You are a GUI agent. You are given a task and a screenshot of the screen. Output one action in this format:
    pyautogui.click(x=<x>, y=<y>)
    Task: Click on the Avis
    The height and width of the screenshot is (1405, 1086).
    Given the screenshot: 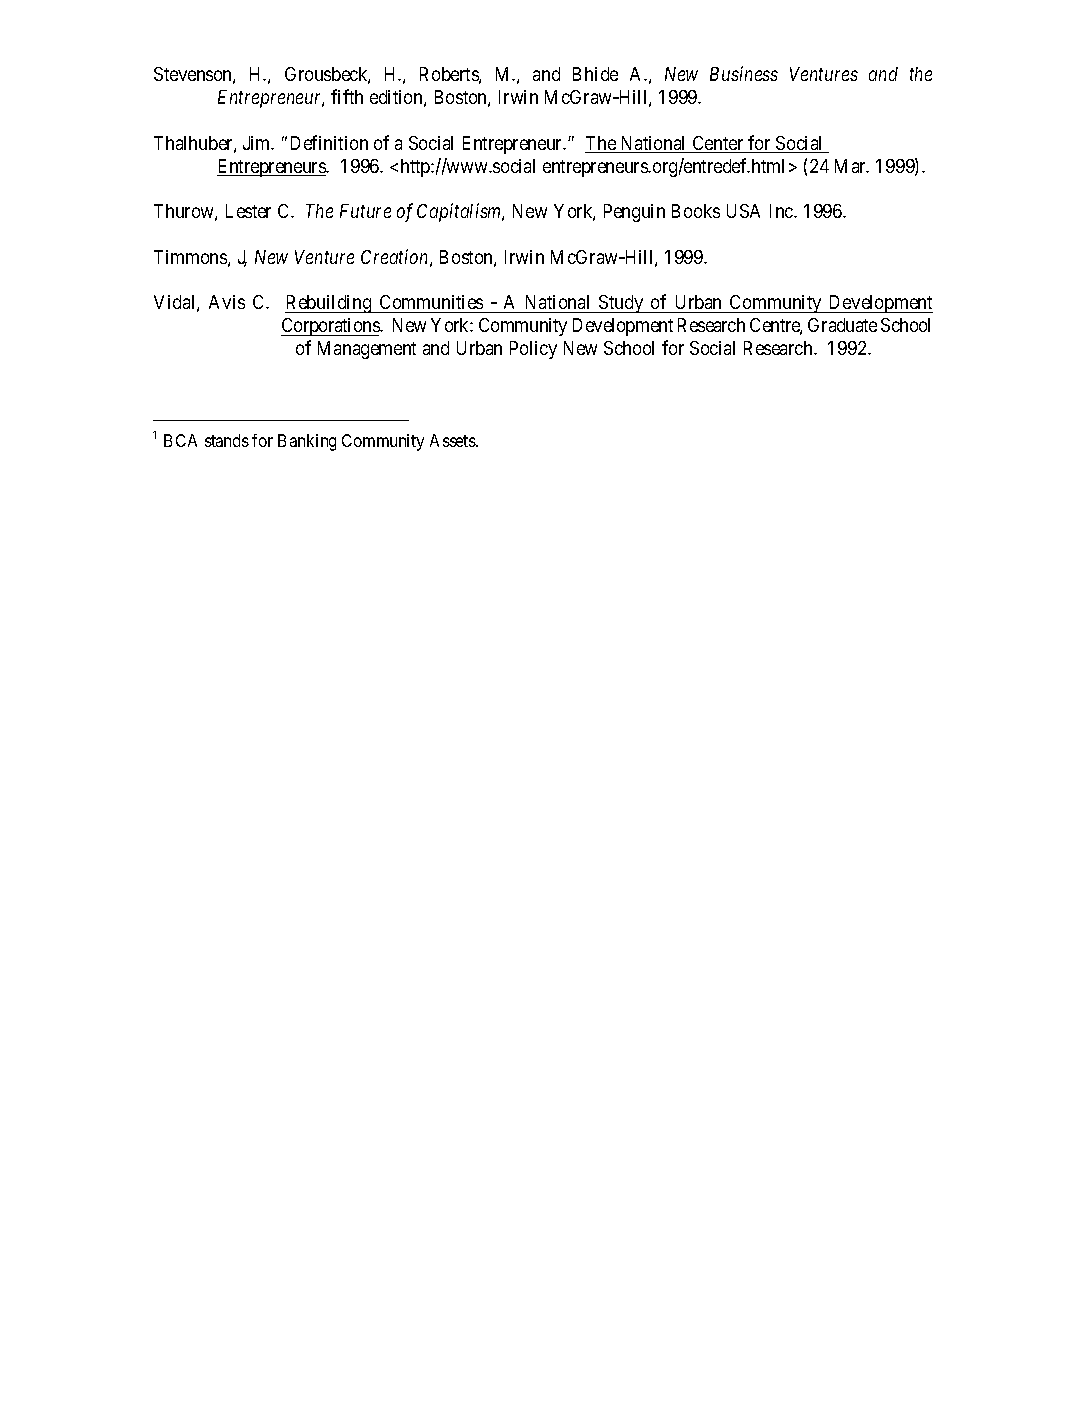 What is the action you would take?
    pyautogui.click(x=227, y=302)
